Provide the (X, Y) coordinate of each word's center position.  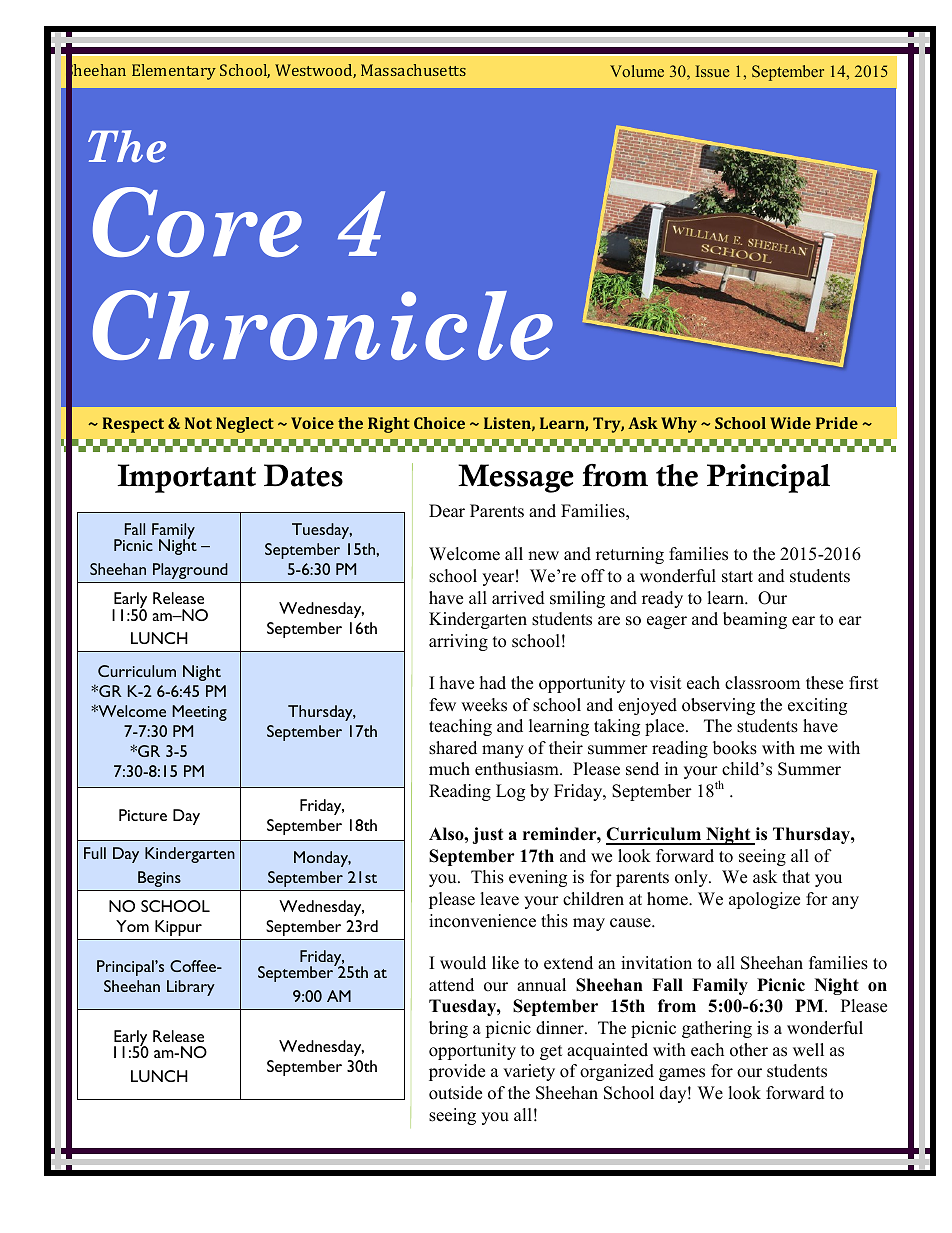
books (735, 748)
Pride (837, 423)
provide (457, 1072)
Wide (790, 423)
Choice (439, 423)
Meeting (199, 713)
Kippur (178, 928)
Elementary (174, 72)
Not (198, 423)
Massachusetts (413, 70)
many (503, 751)
